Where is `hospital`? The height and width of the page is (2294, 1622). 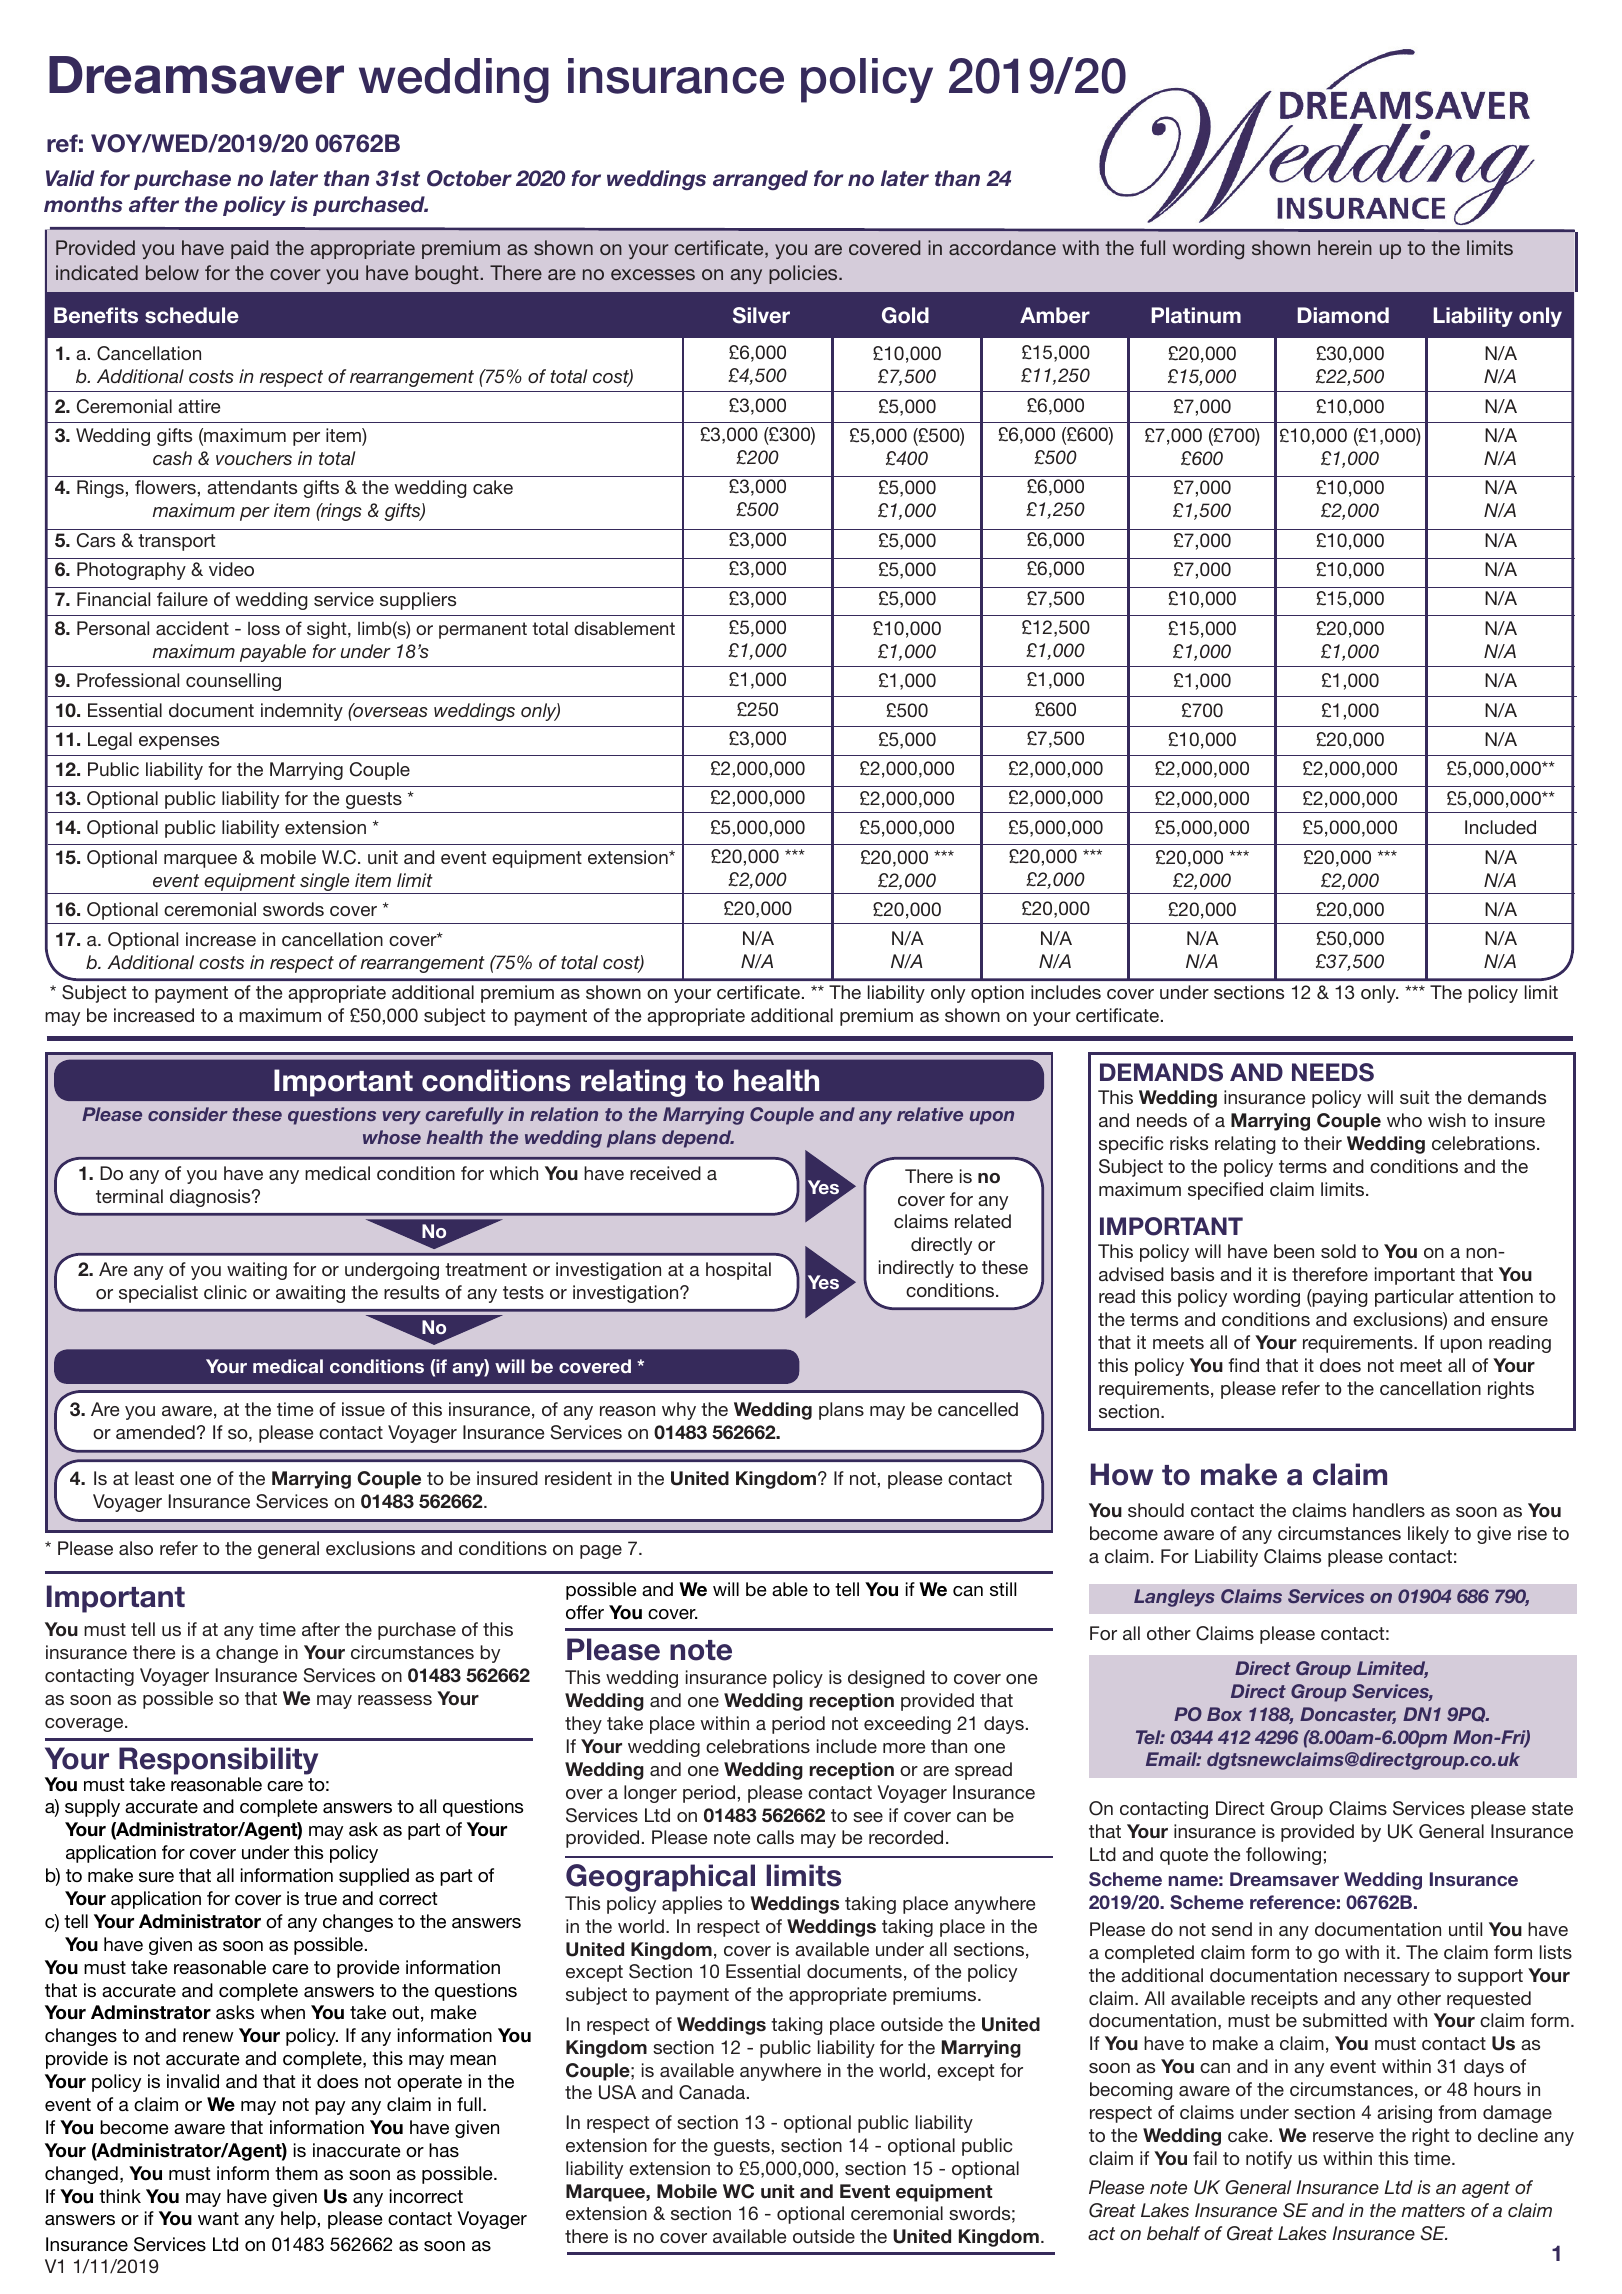 hospital is located at coordinates (738, 1271).
